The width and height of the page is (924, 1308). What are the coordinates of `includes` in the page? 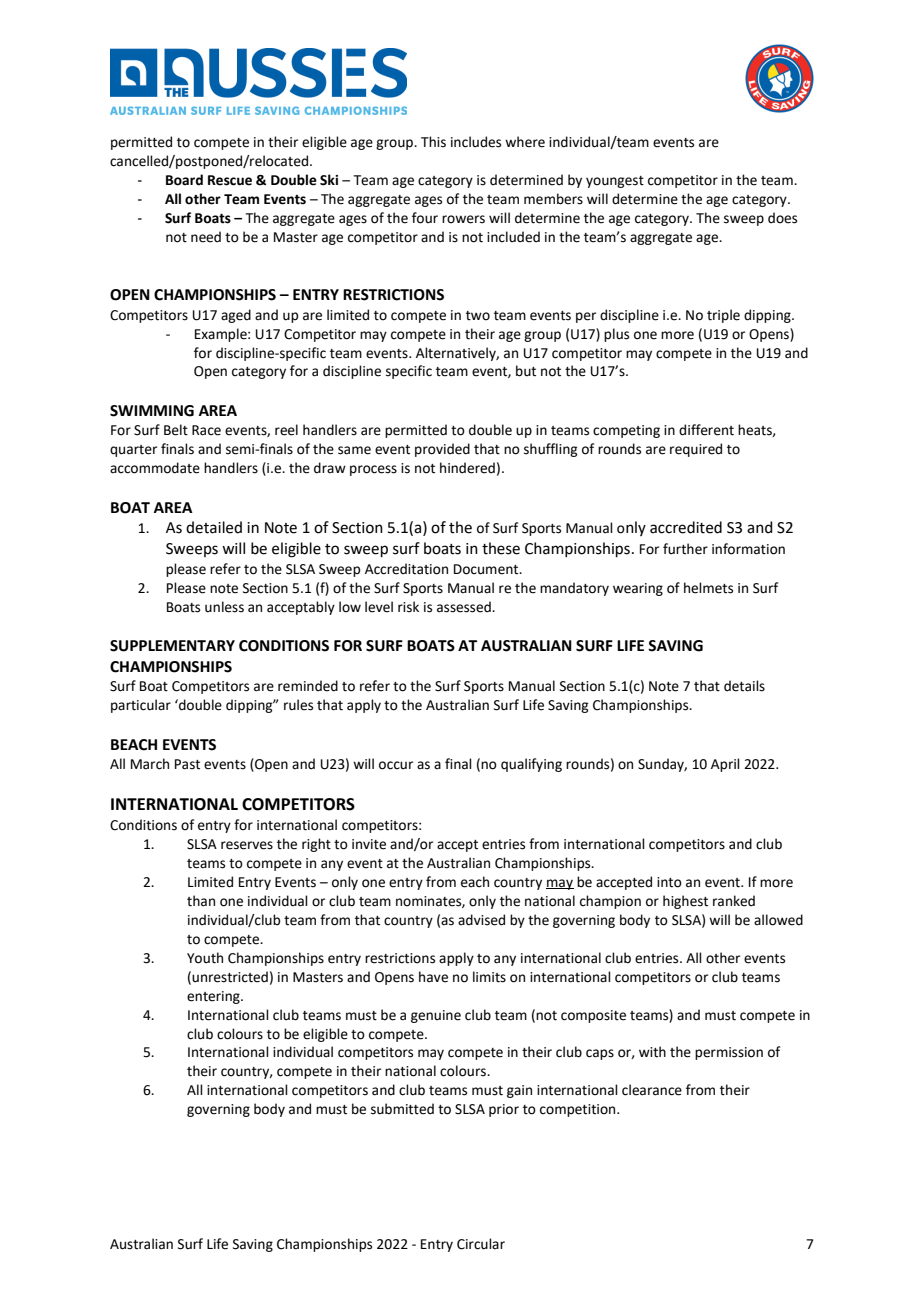 It's located at (476, 142).
